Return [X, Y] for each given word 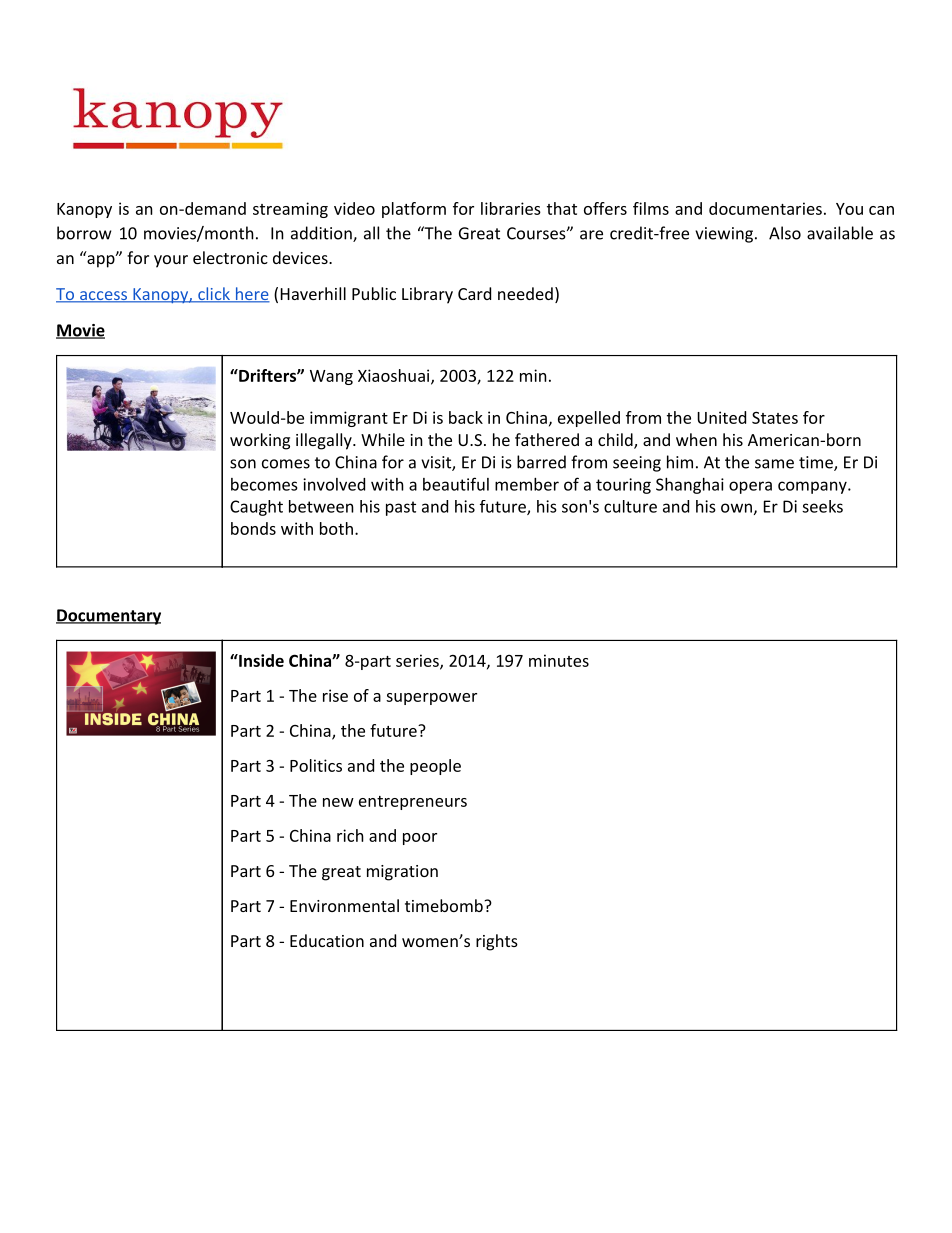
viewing [724, 235]
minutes [559, 660]
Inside [260, 660]
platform [414, 210]
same [774, 464]
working [260, 441]
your [171, 261]
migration [402, 873]
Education [327, 940]
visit [437, 463]
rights [497, 942]
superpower [431, 699]
